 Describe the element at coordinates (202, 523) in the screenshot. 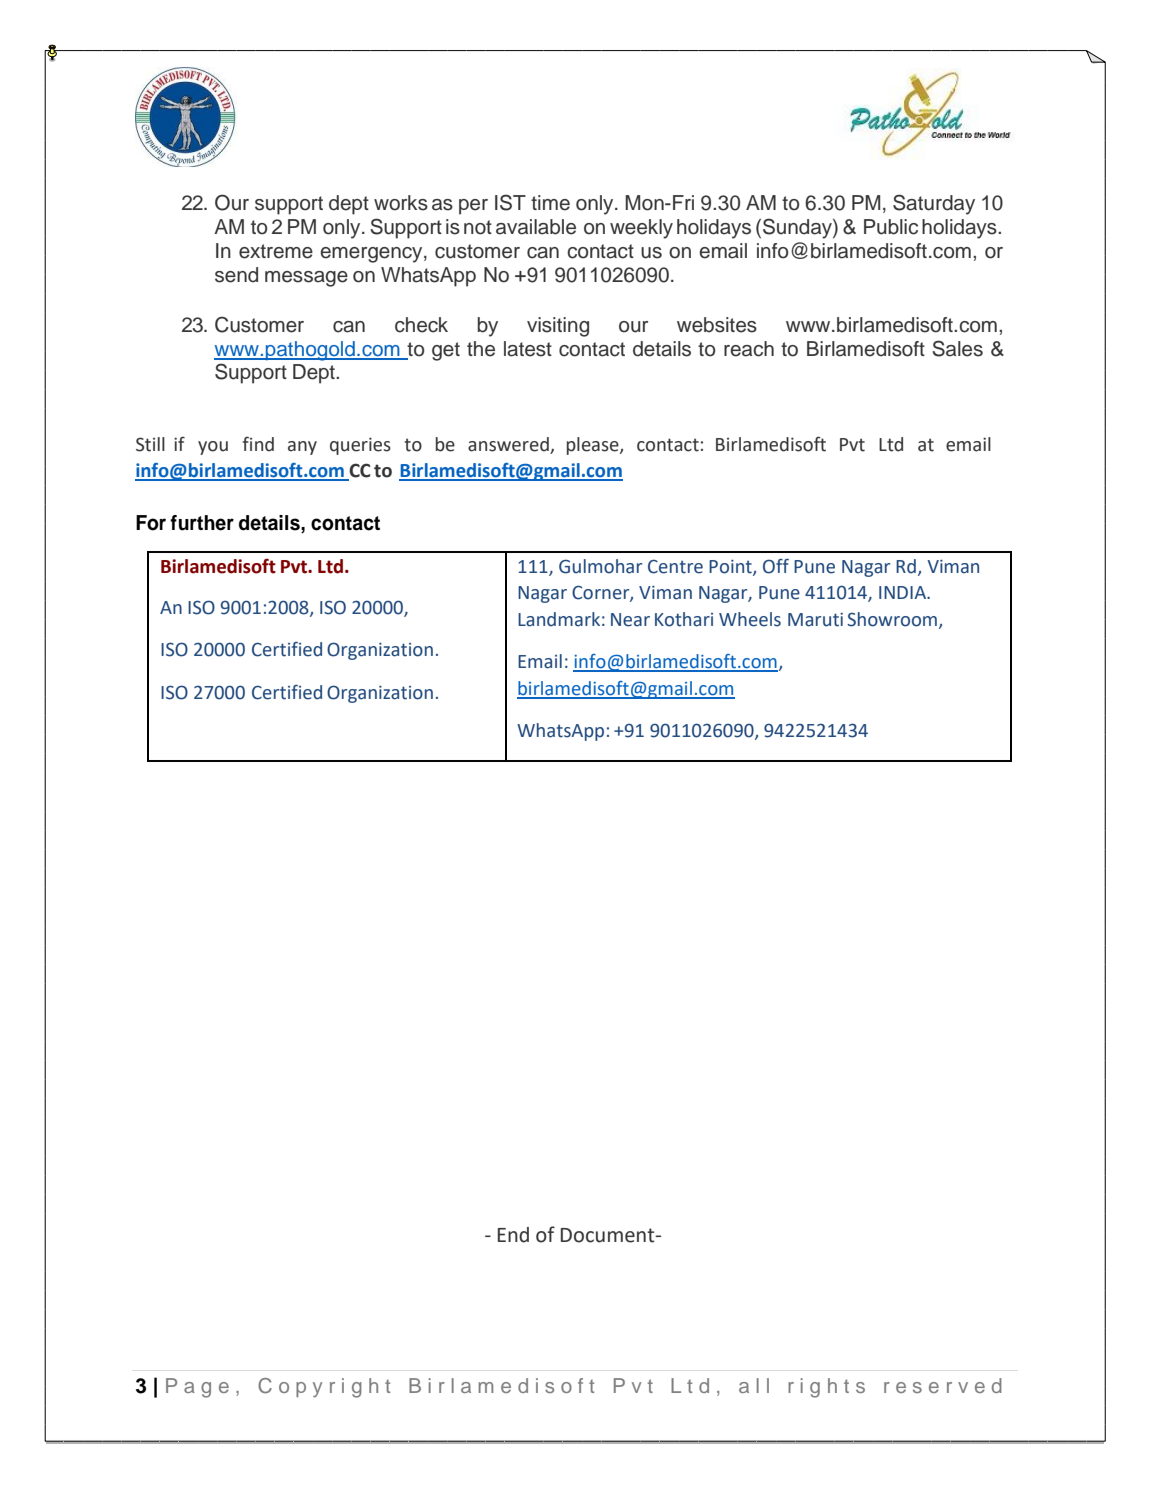

I see `further` at that location.
